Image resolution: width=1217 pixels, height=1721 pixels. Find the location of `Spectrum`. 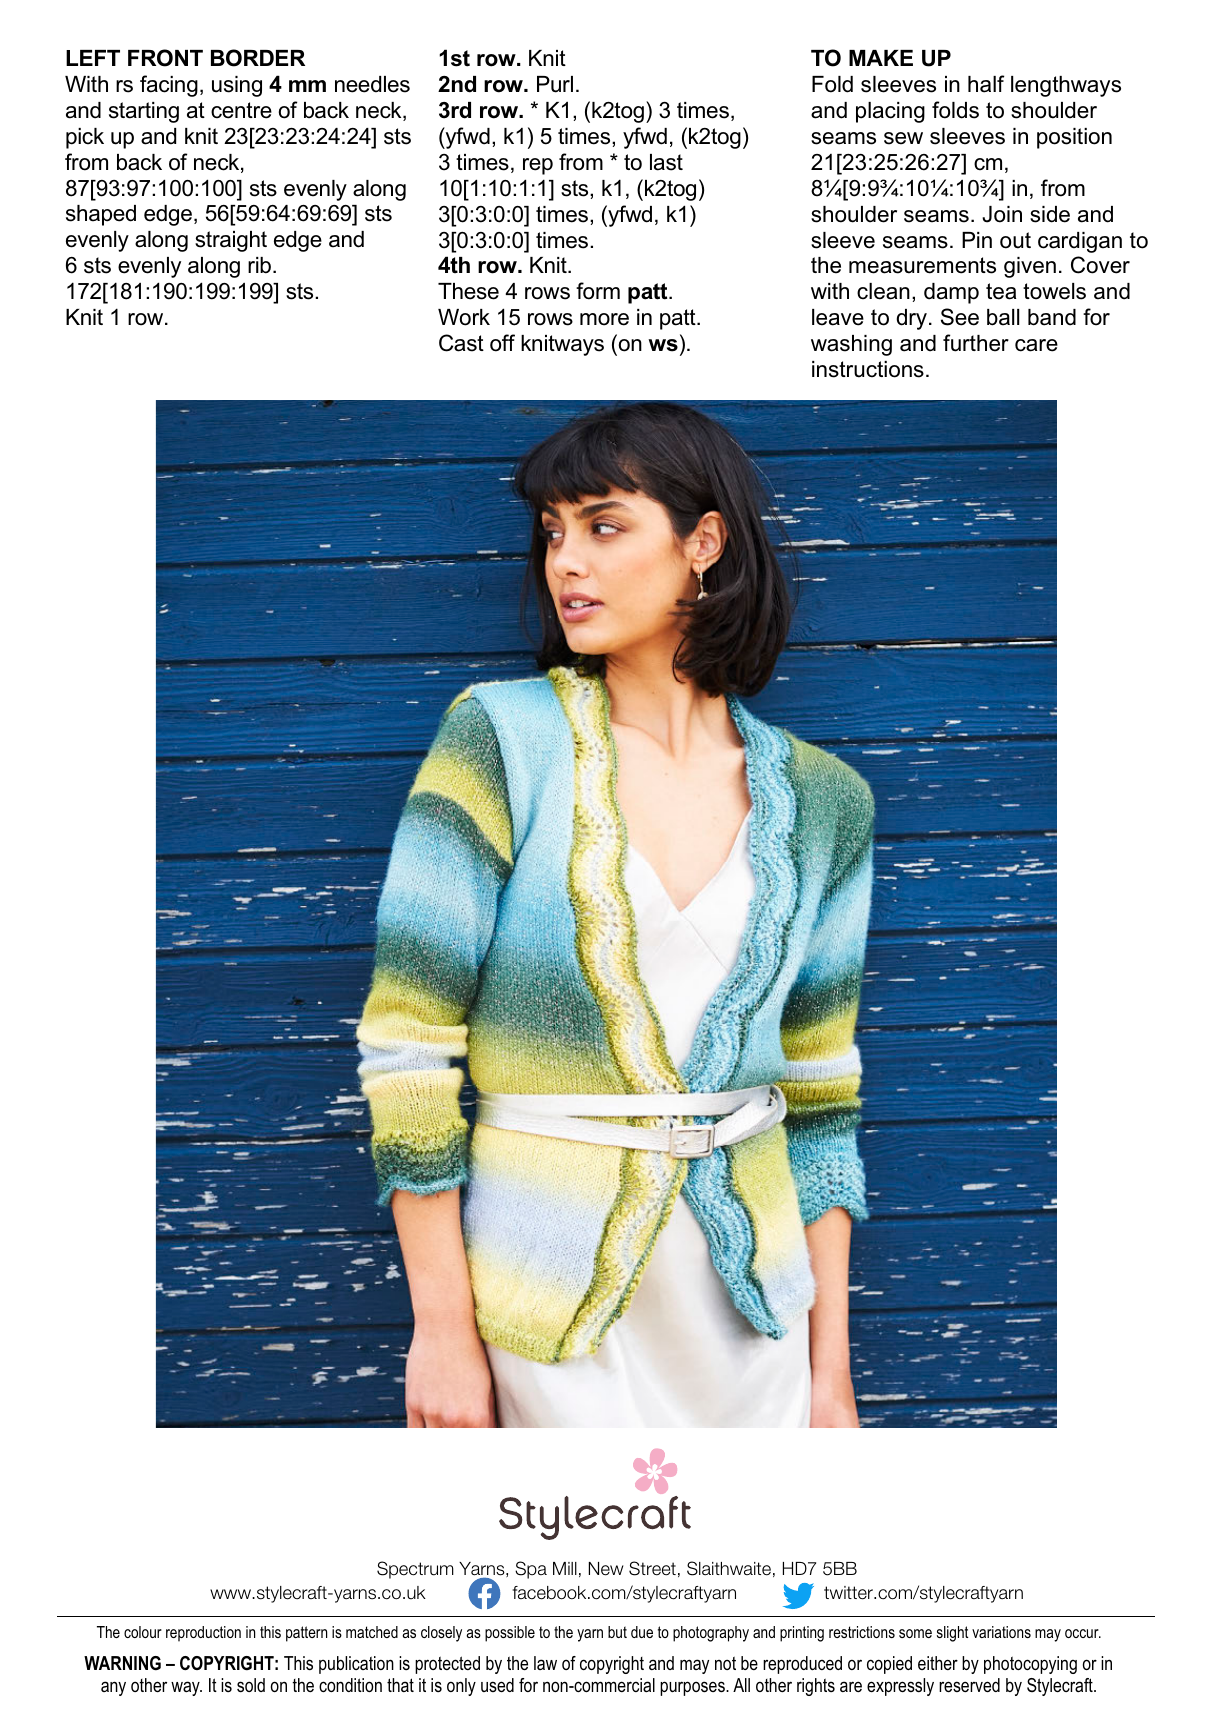

Spectrum is located at coordinates (415, 1570).
